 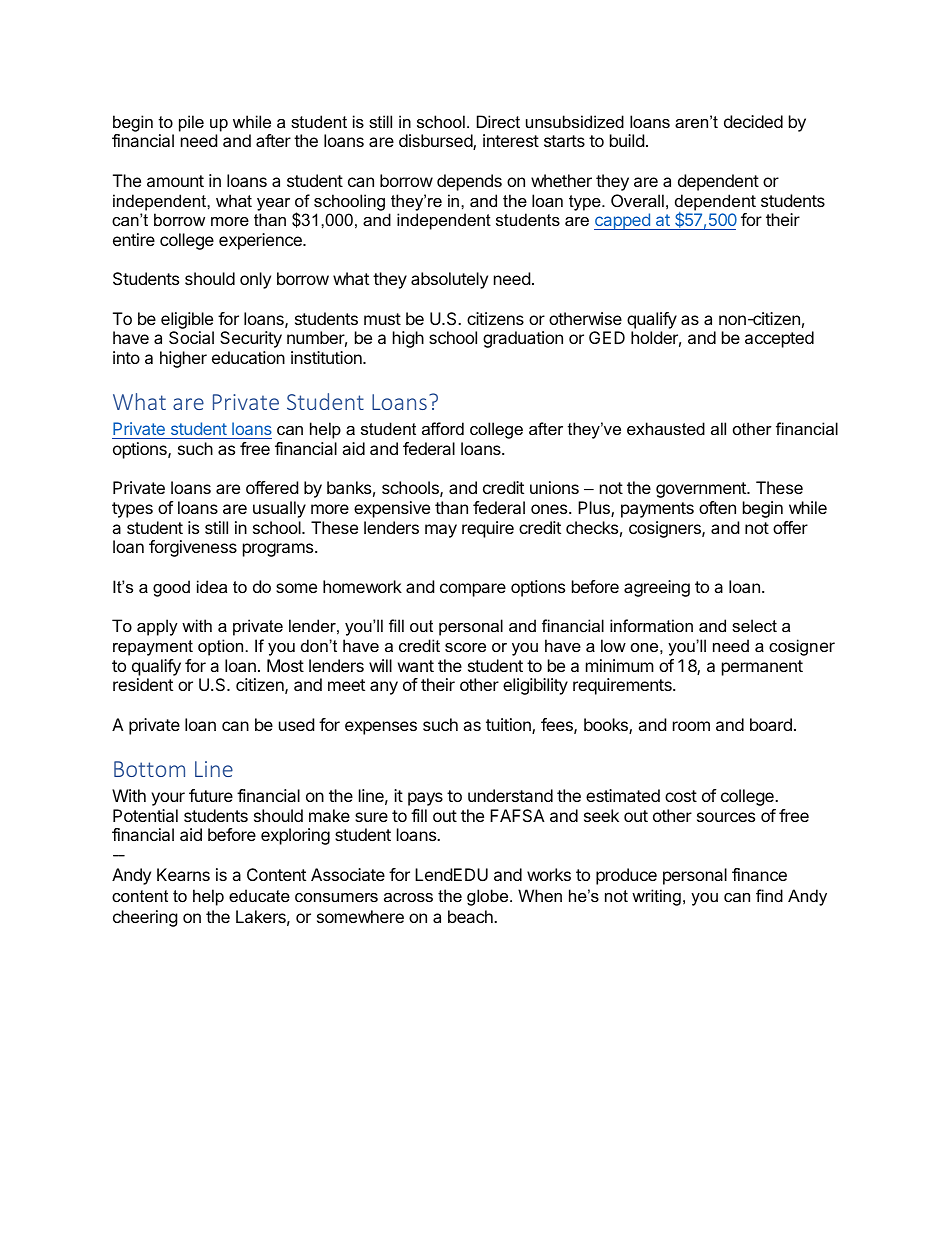 I want to click on score, so click(x=465, y=647).
